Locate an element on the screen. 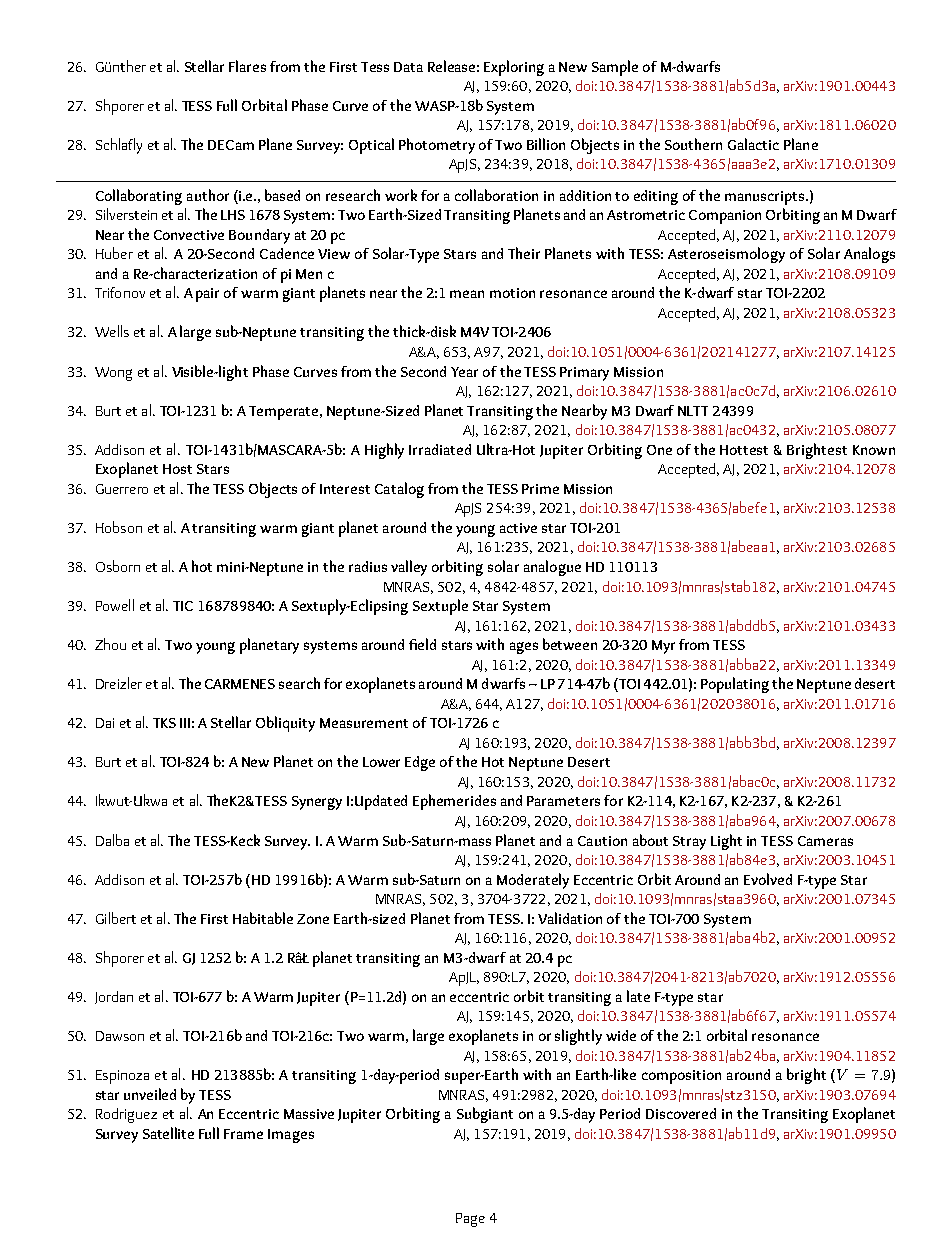 The width and height of the screenshot is (952, 1233). pair is located at coordinates (207, 295).
